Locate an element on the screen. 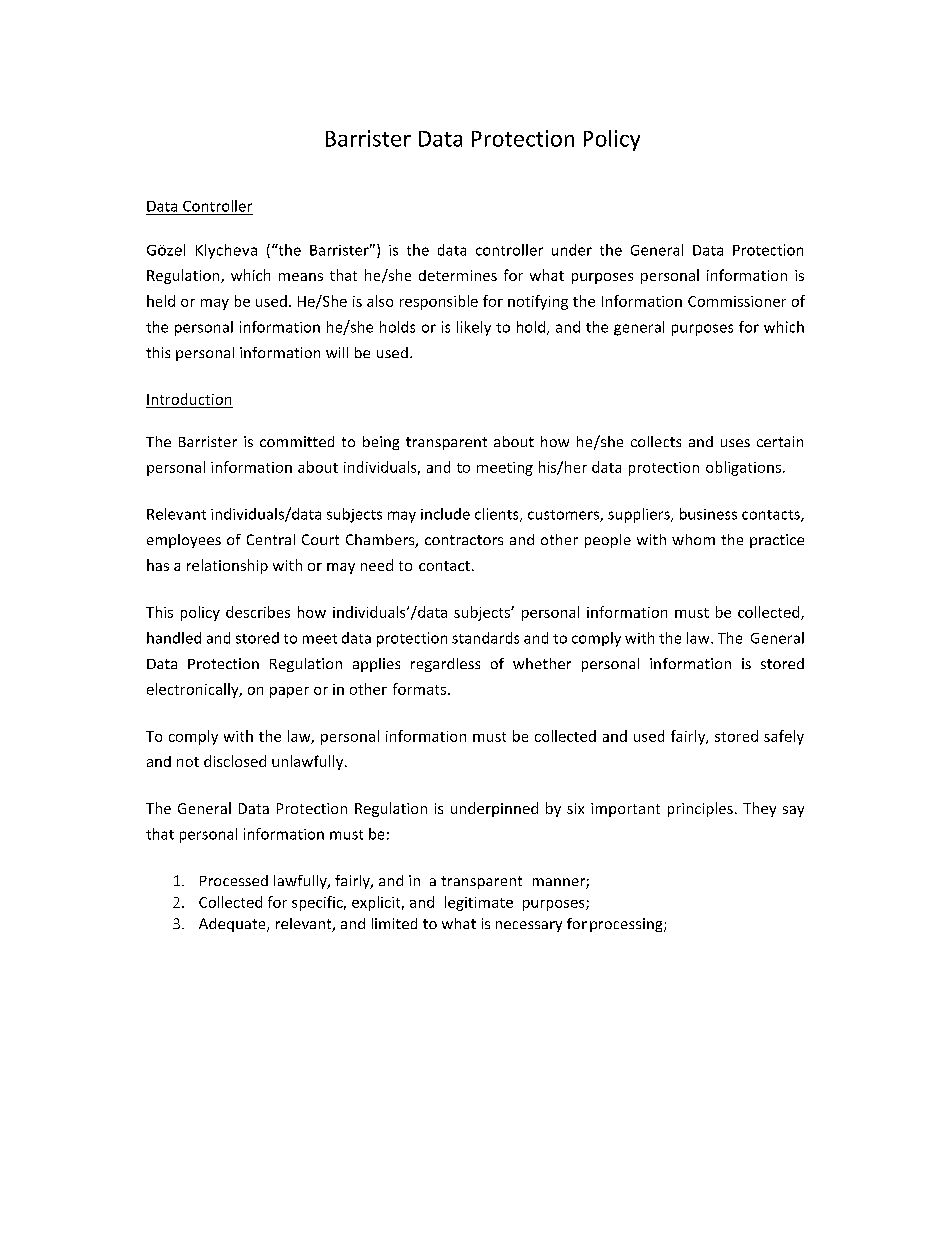 This screenshot has width=952, height=1233. uses is located at coordinates (735, 443).
